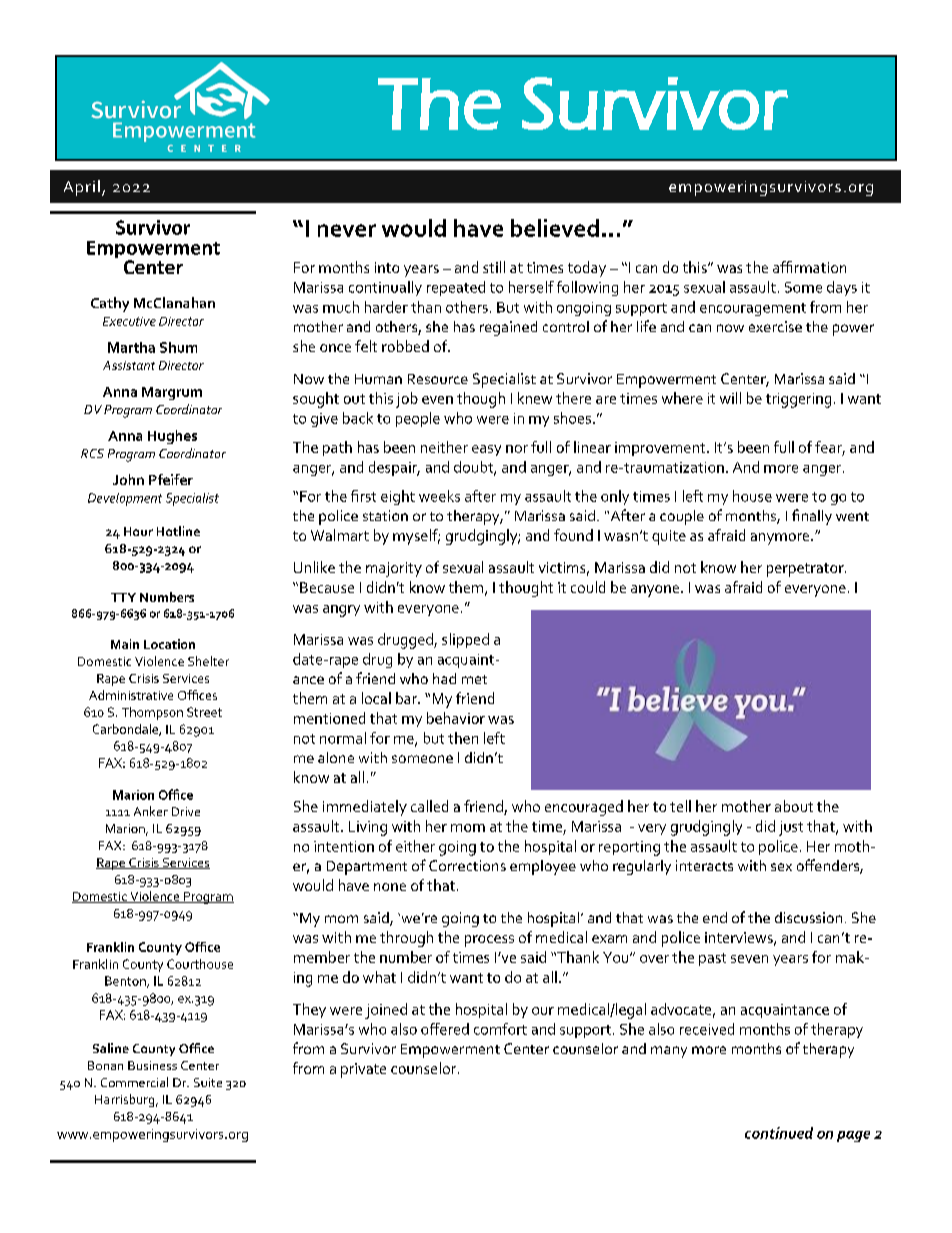 Image resolution: width=952 pixels, height=1233 pixels. I want to click on easy, so click(486, 450).
